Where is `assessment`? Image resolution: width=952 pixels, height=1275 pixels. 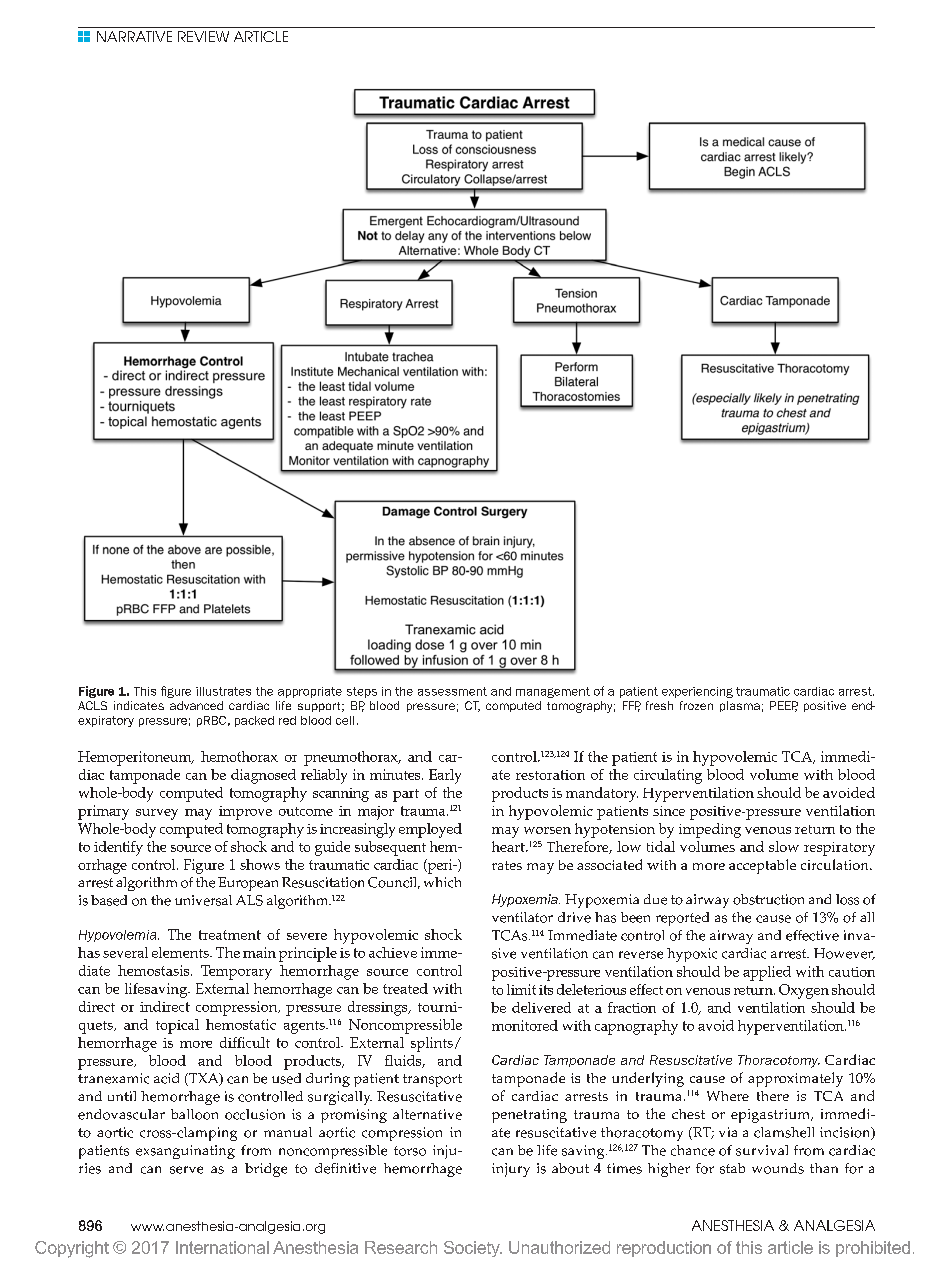
assessment is located at coordinates (452, 691).
